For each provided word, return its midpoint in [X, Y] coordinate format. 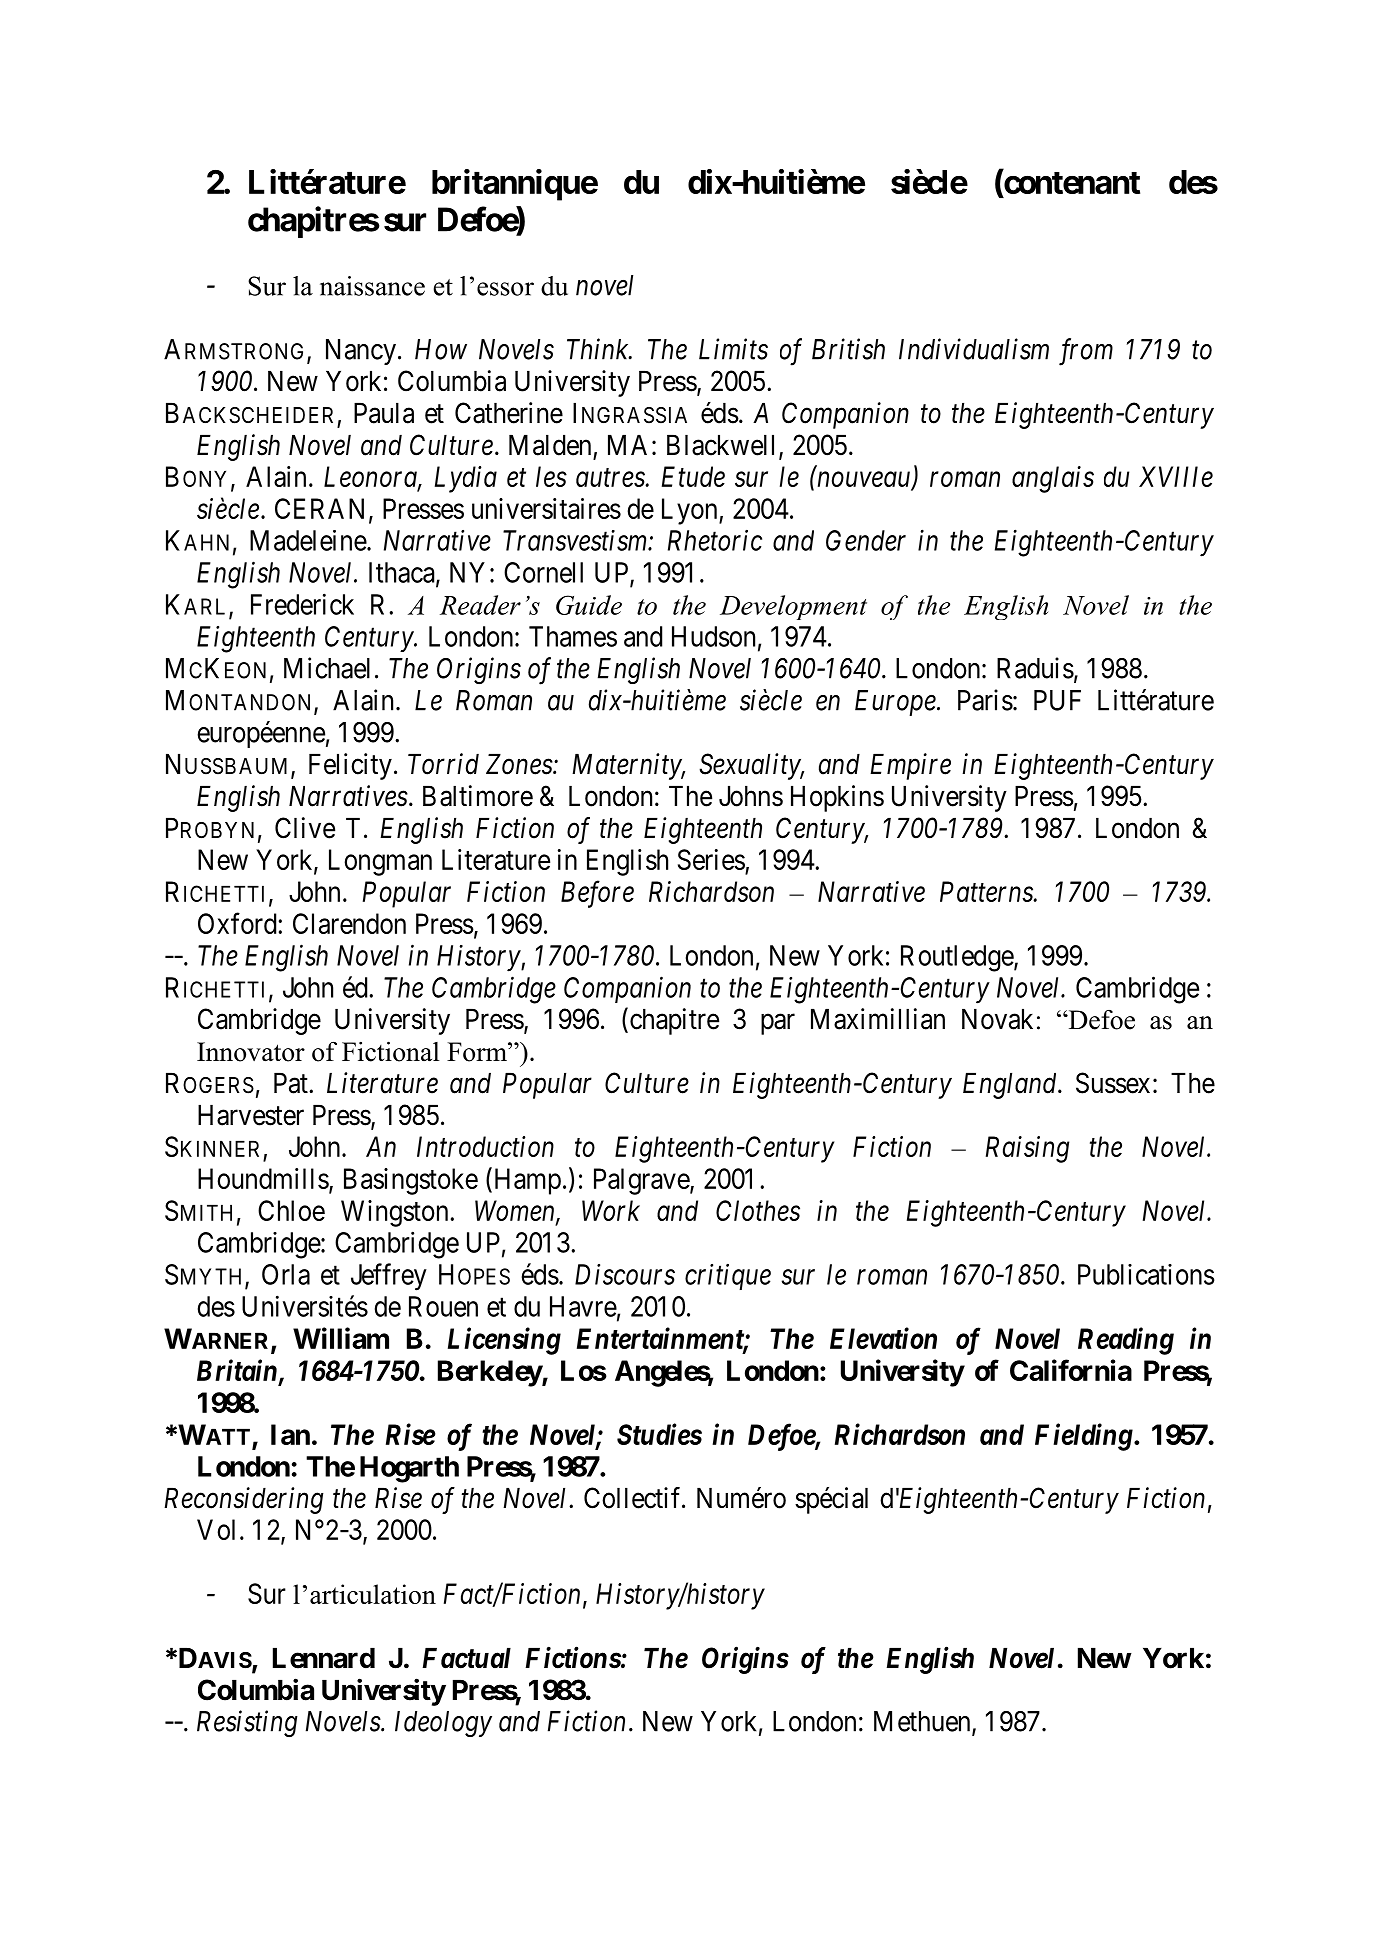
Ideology [443, 1724]
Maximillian [878, 1019]
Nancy [361, 352]
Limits [733, 349]
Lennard [324, 1658]
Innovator [251, 1052]
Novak [997, 1019]
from [1086, 352]
